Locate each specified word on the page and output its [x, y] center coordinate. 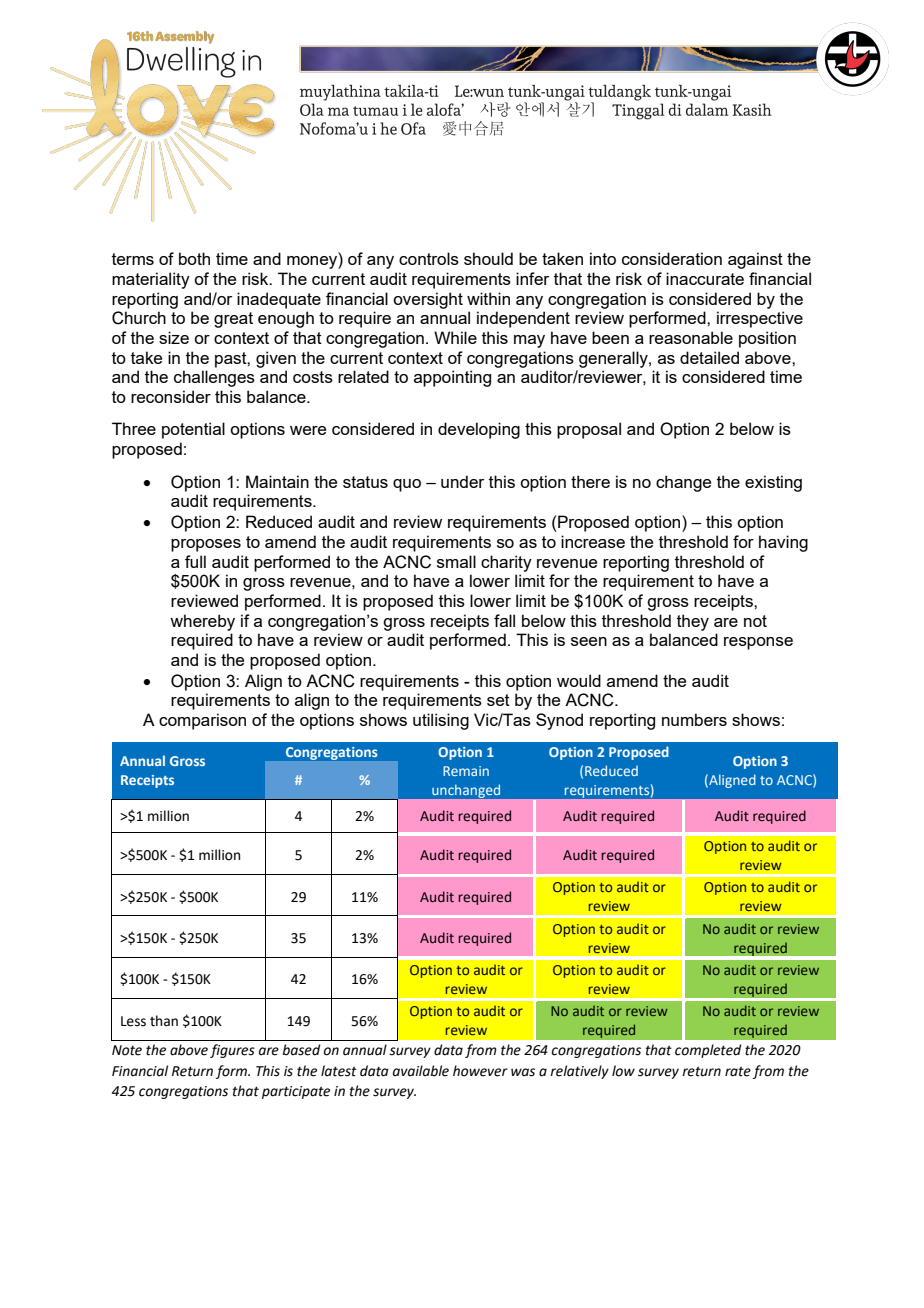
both [194, 258]
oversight [428, 300]
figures [232, 1051]
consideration [672, 258]
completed [708, 1051]
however [480, 1071]
